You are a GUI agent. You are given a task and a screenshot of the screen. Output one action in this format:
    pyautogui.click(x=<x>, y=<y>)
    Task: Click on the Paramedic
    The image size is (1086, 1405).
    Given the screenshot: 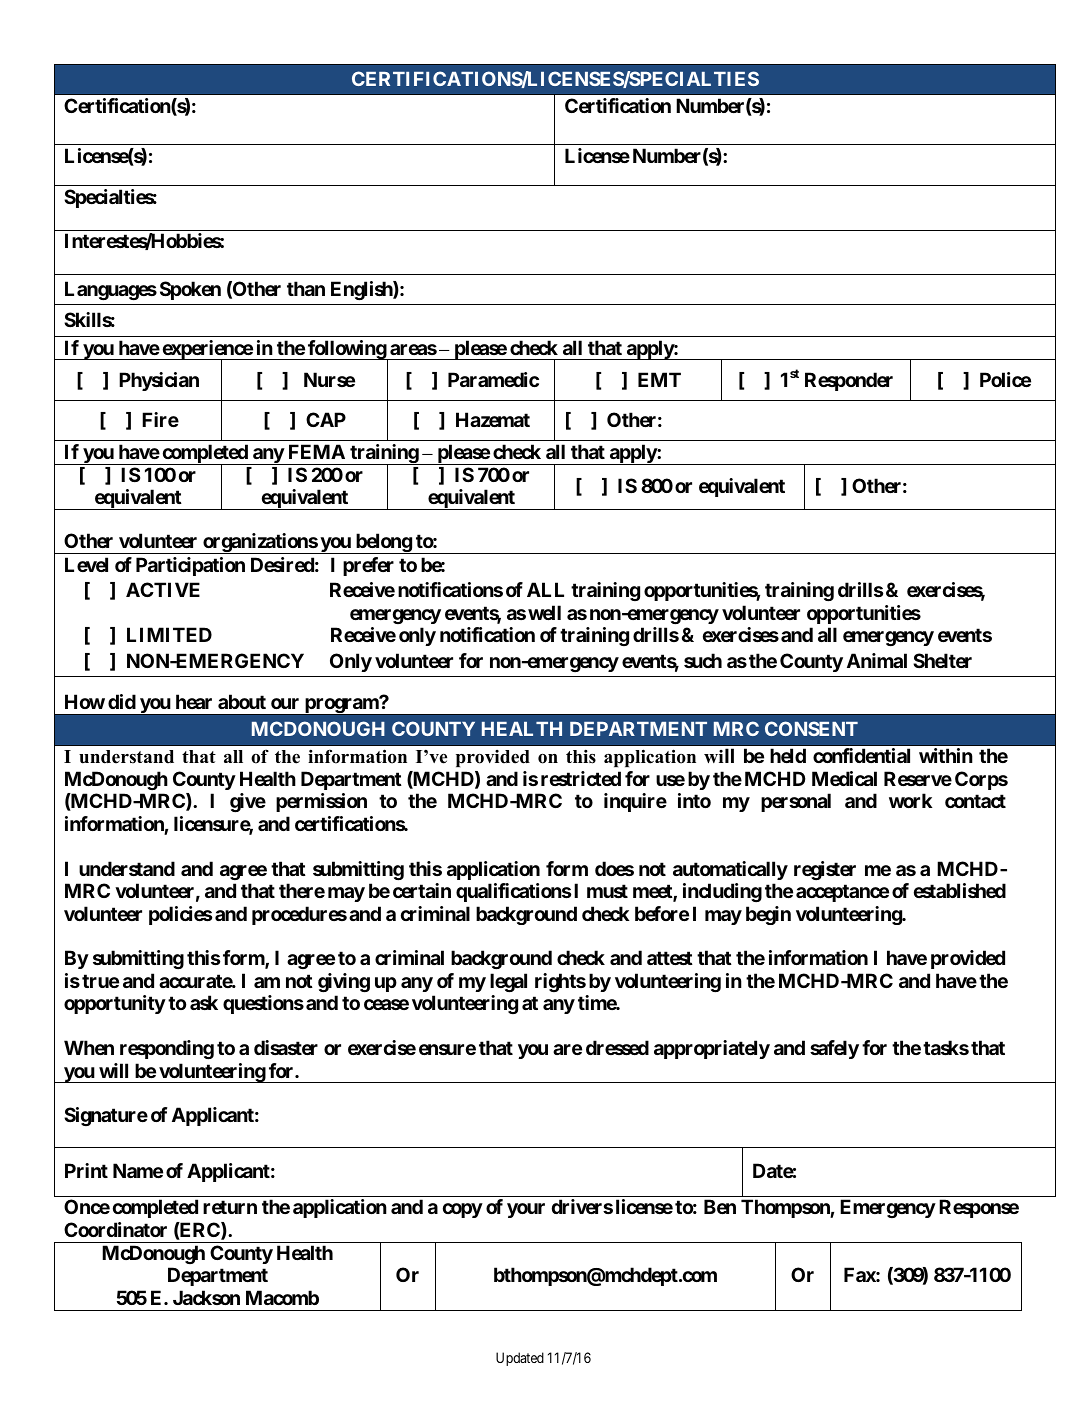 What is the action you would take?
    pyautogui.click(x=493, y=379)
